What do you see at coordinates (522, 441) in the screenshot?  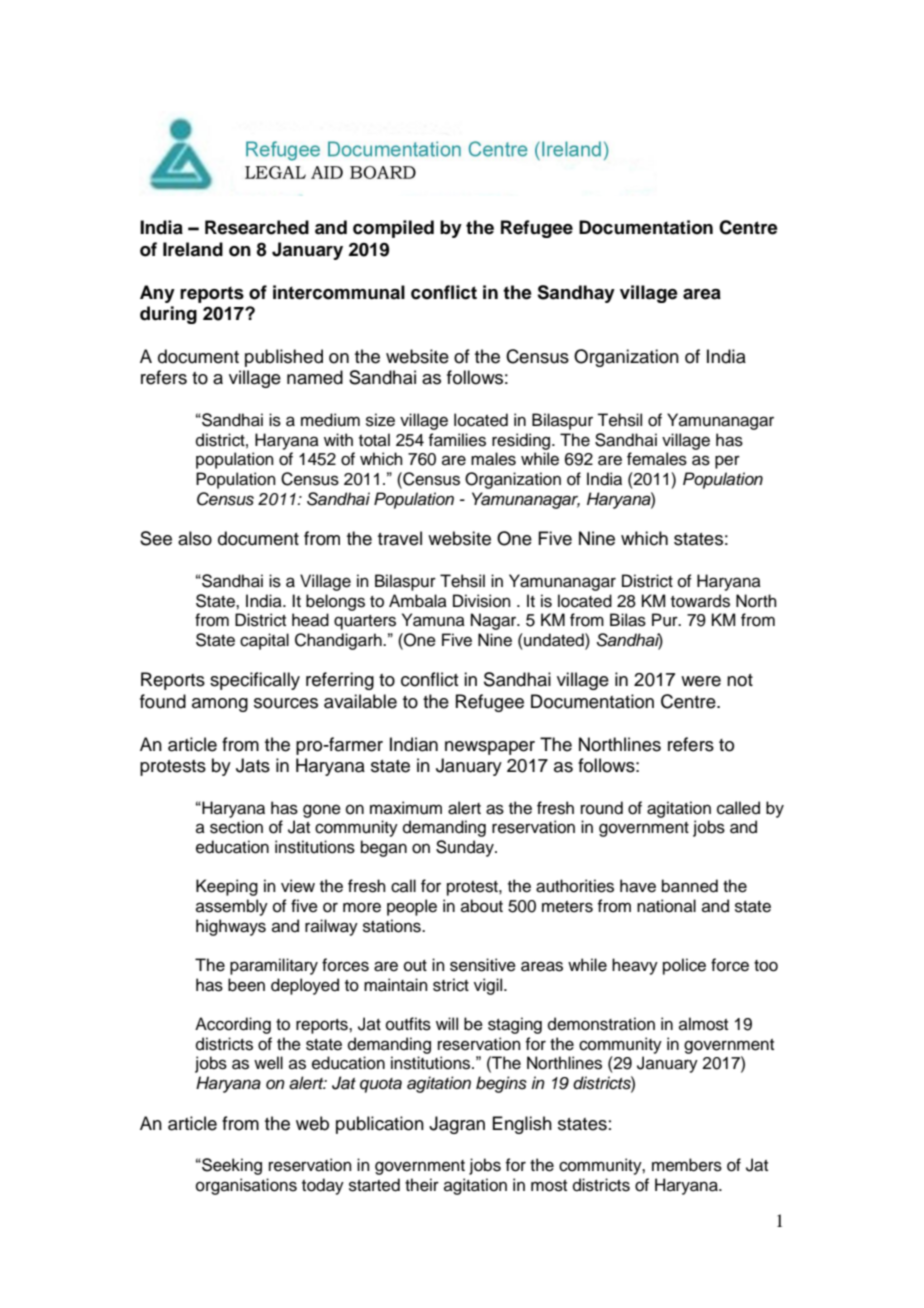 I see `residing` at bounding box center [522, 441].
